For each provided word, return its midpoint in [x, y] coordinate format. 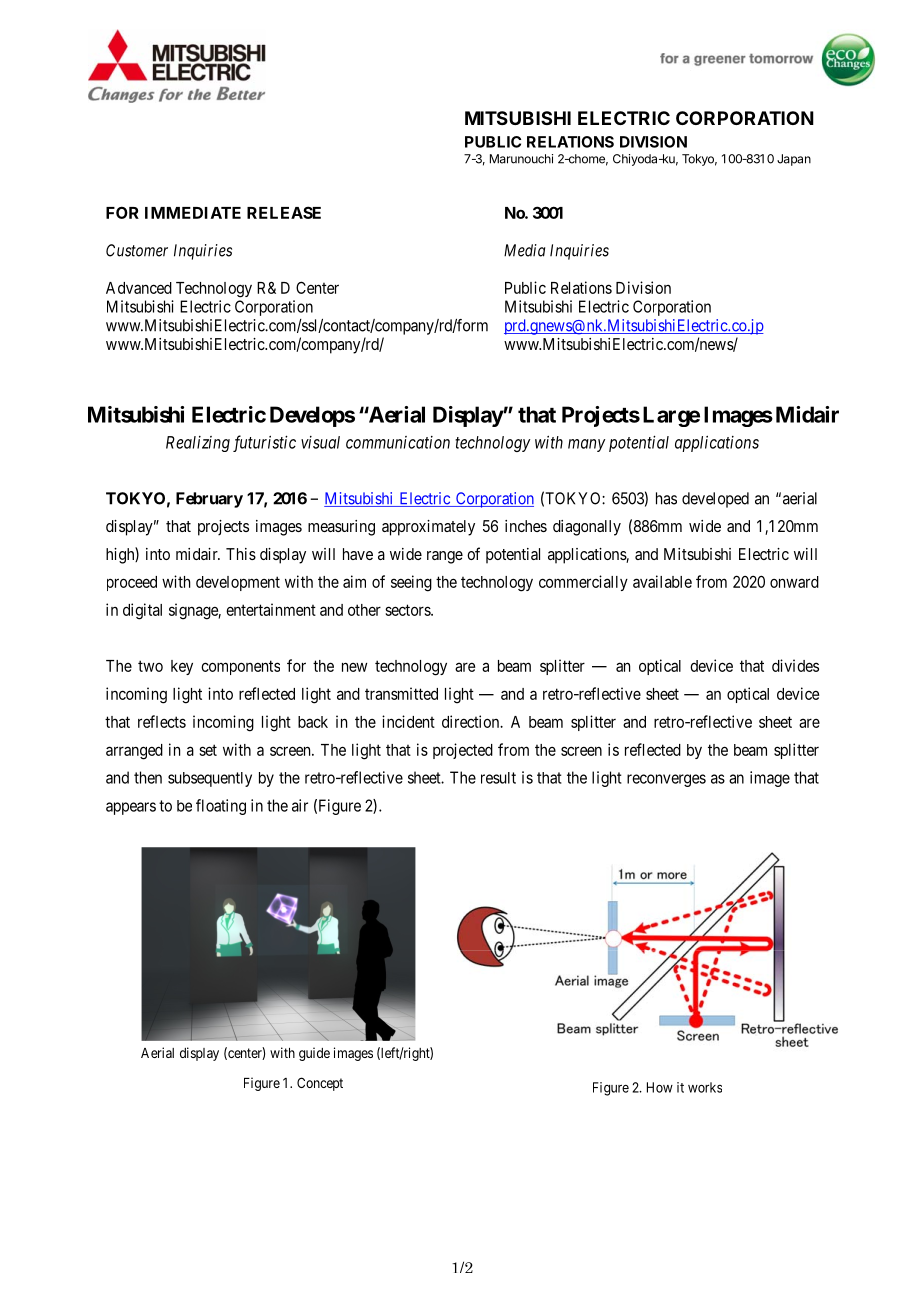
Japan [794, 160]
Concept [320, 1084]
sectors [408, 610]
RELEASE [284, 212]
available [662, 581]
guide [314, 1054]
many [586, 445]
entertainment [271, 609]
